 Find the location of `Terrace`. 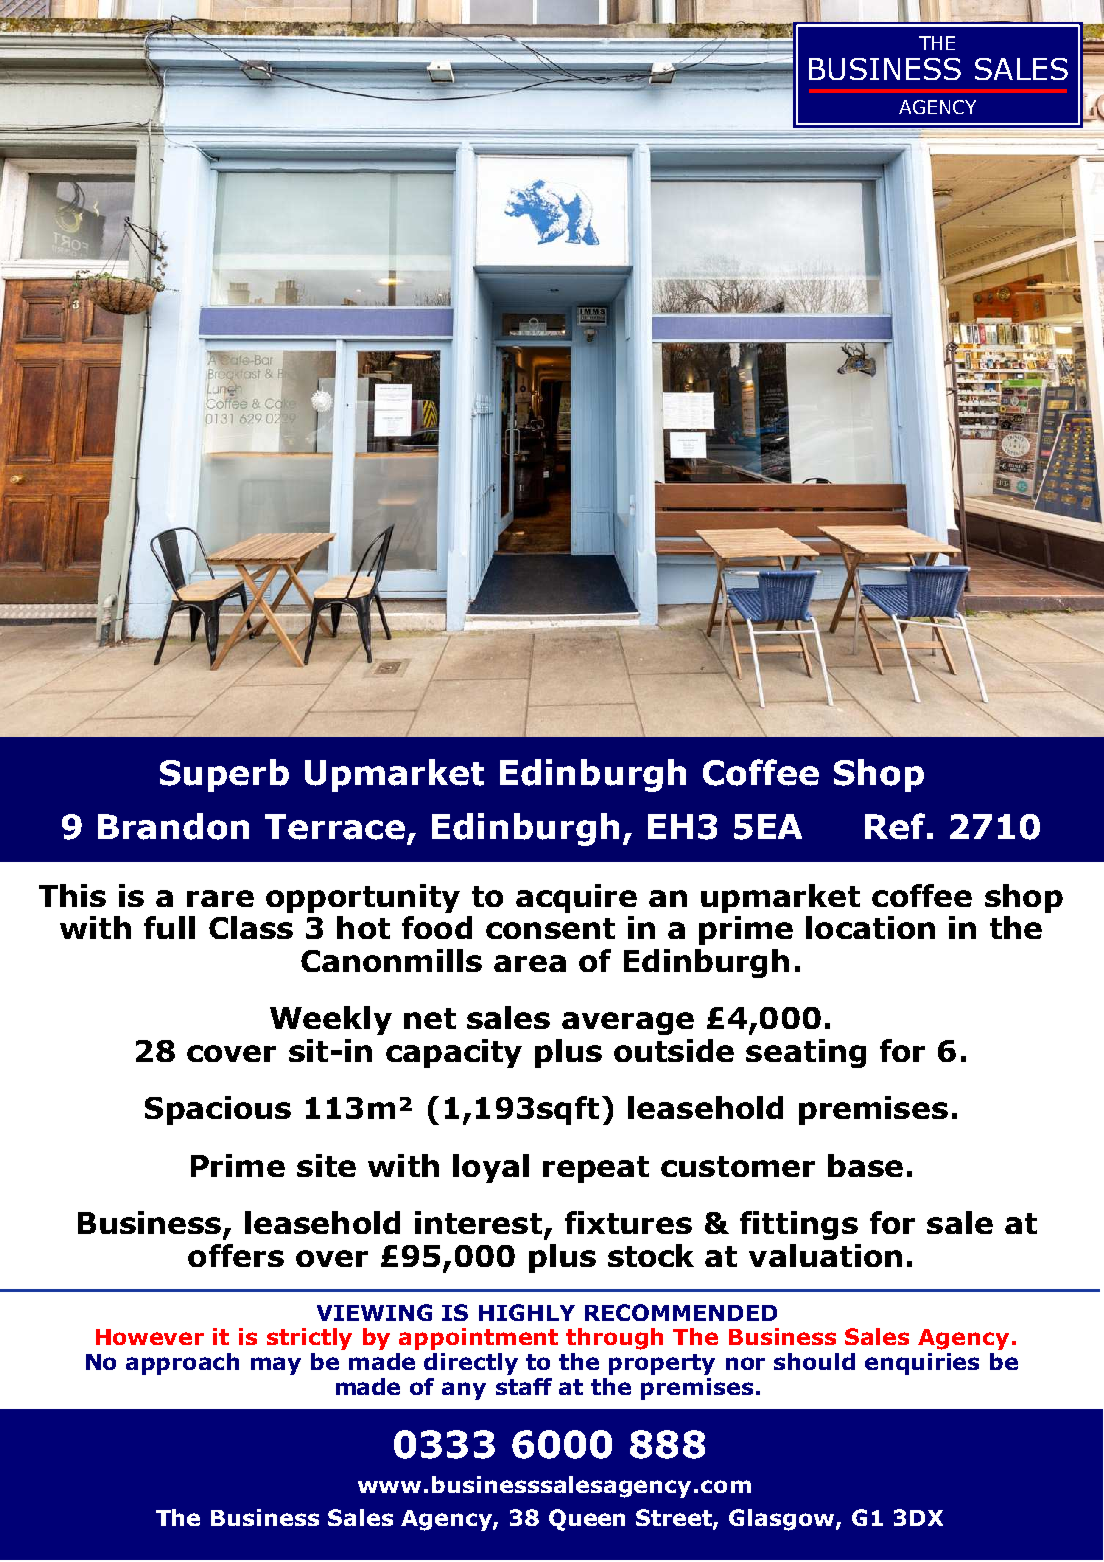

Terrace is located at coordinates (335, 827).
